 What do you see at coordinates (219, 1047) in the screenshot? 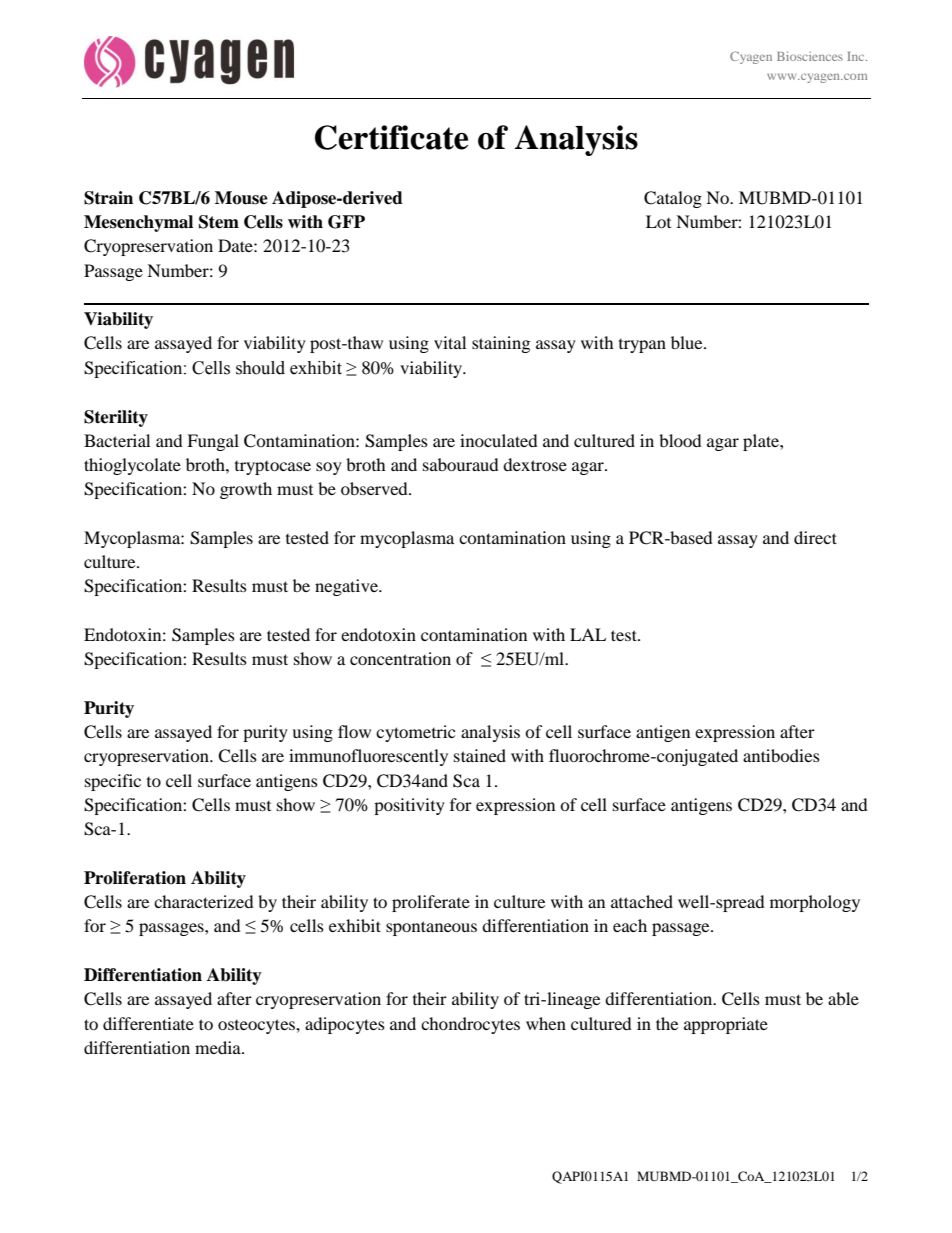
I see `media` at bounding box center [219, 1047].
